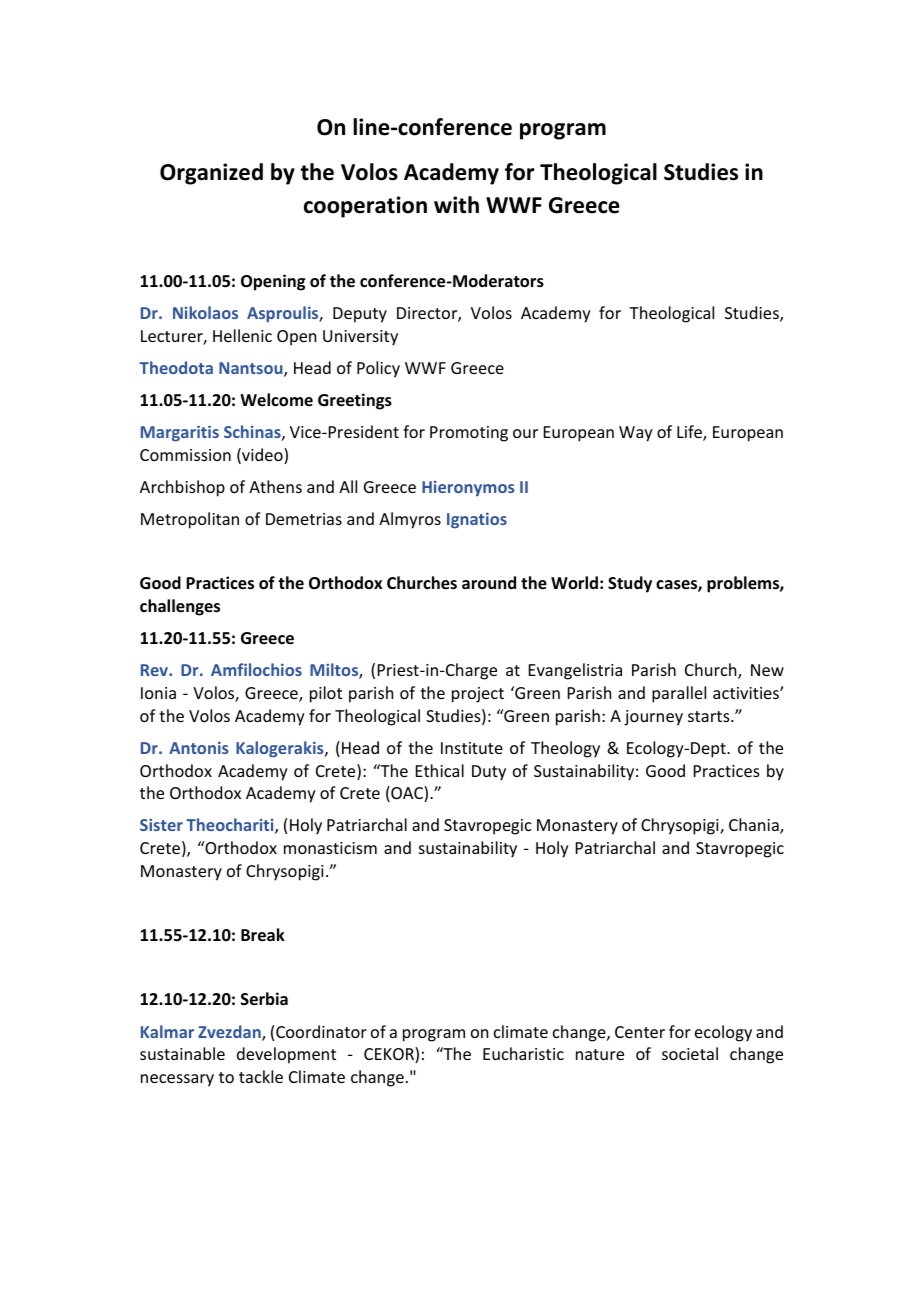 The width and height of the image is (924, 1308). I want to click on with, so click(456, 205).
